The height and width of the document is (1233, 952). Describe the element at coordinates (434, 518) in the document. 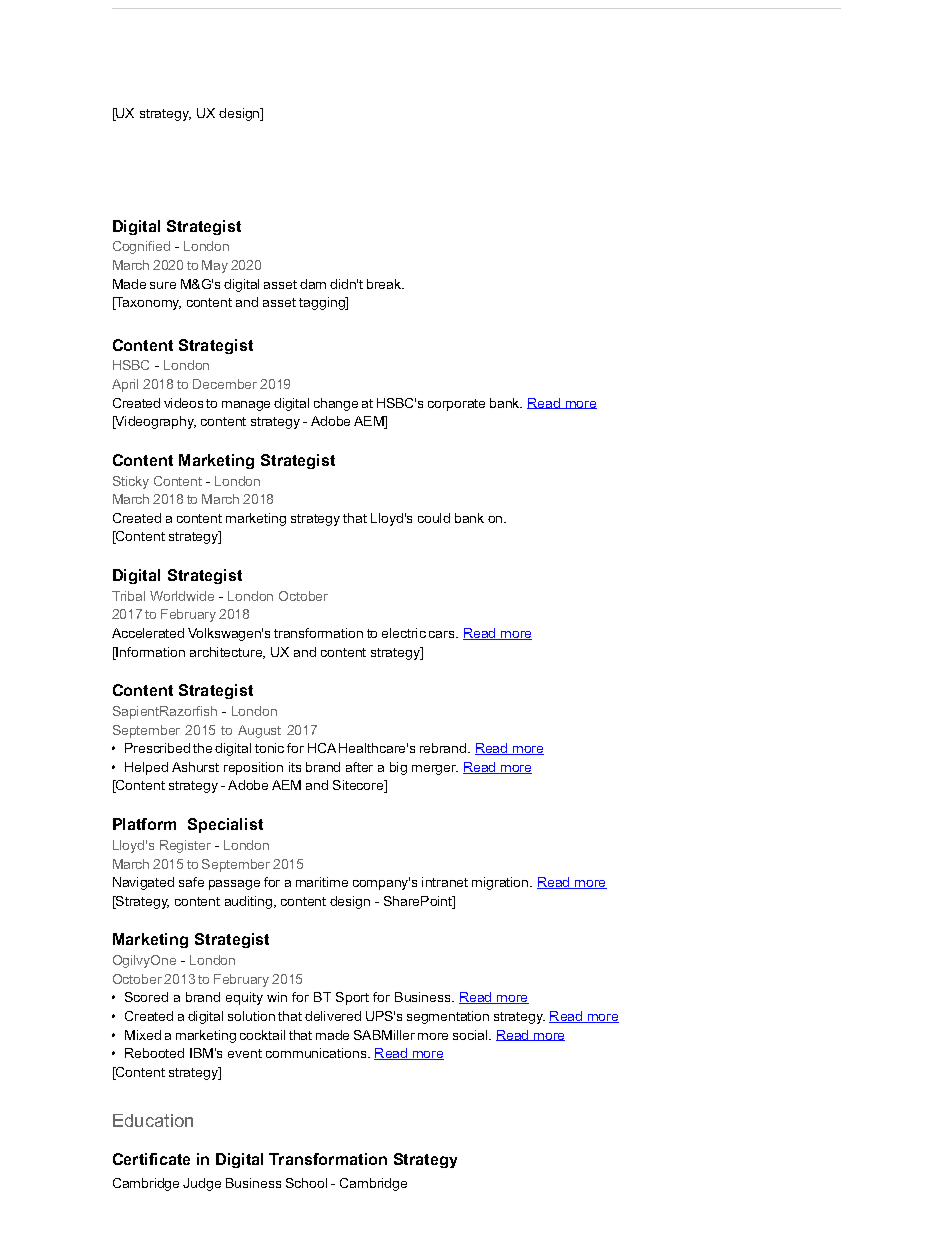

I see `could` at that location.
